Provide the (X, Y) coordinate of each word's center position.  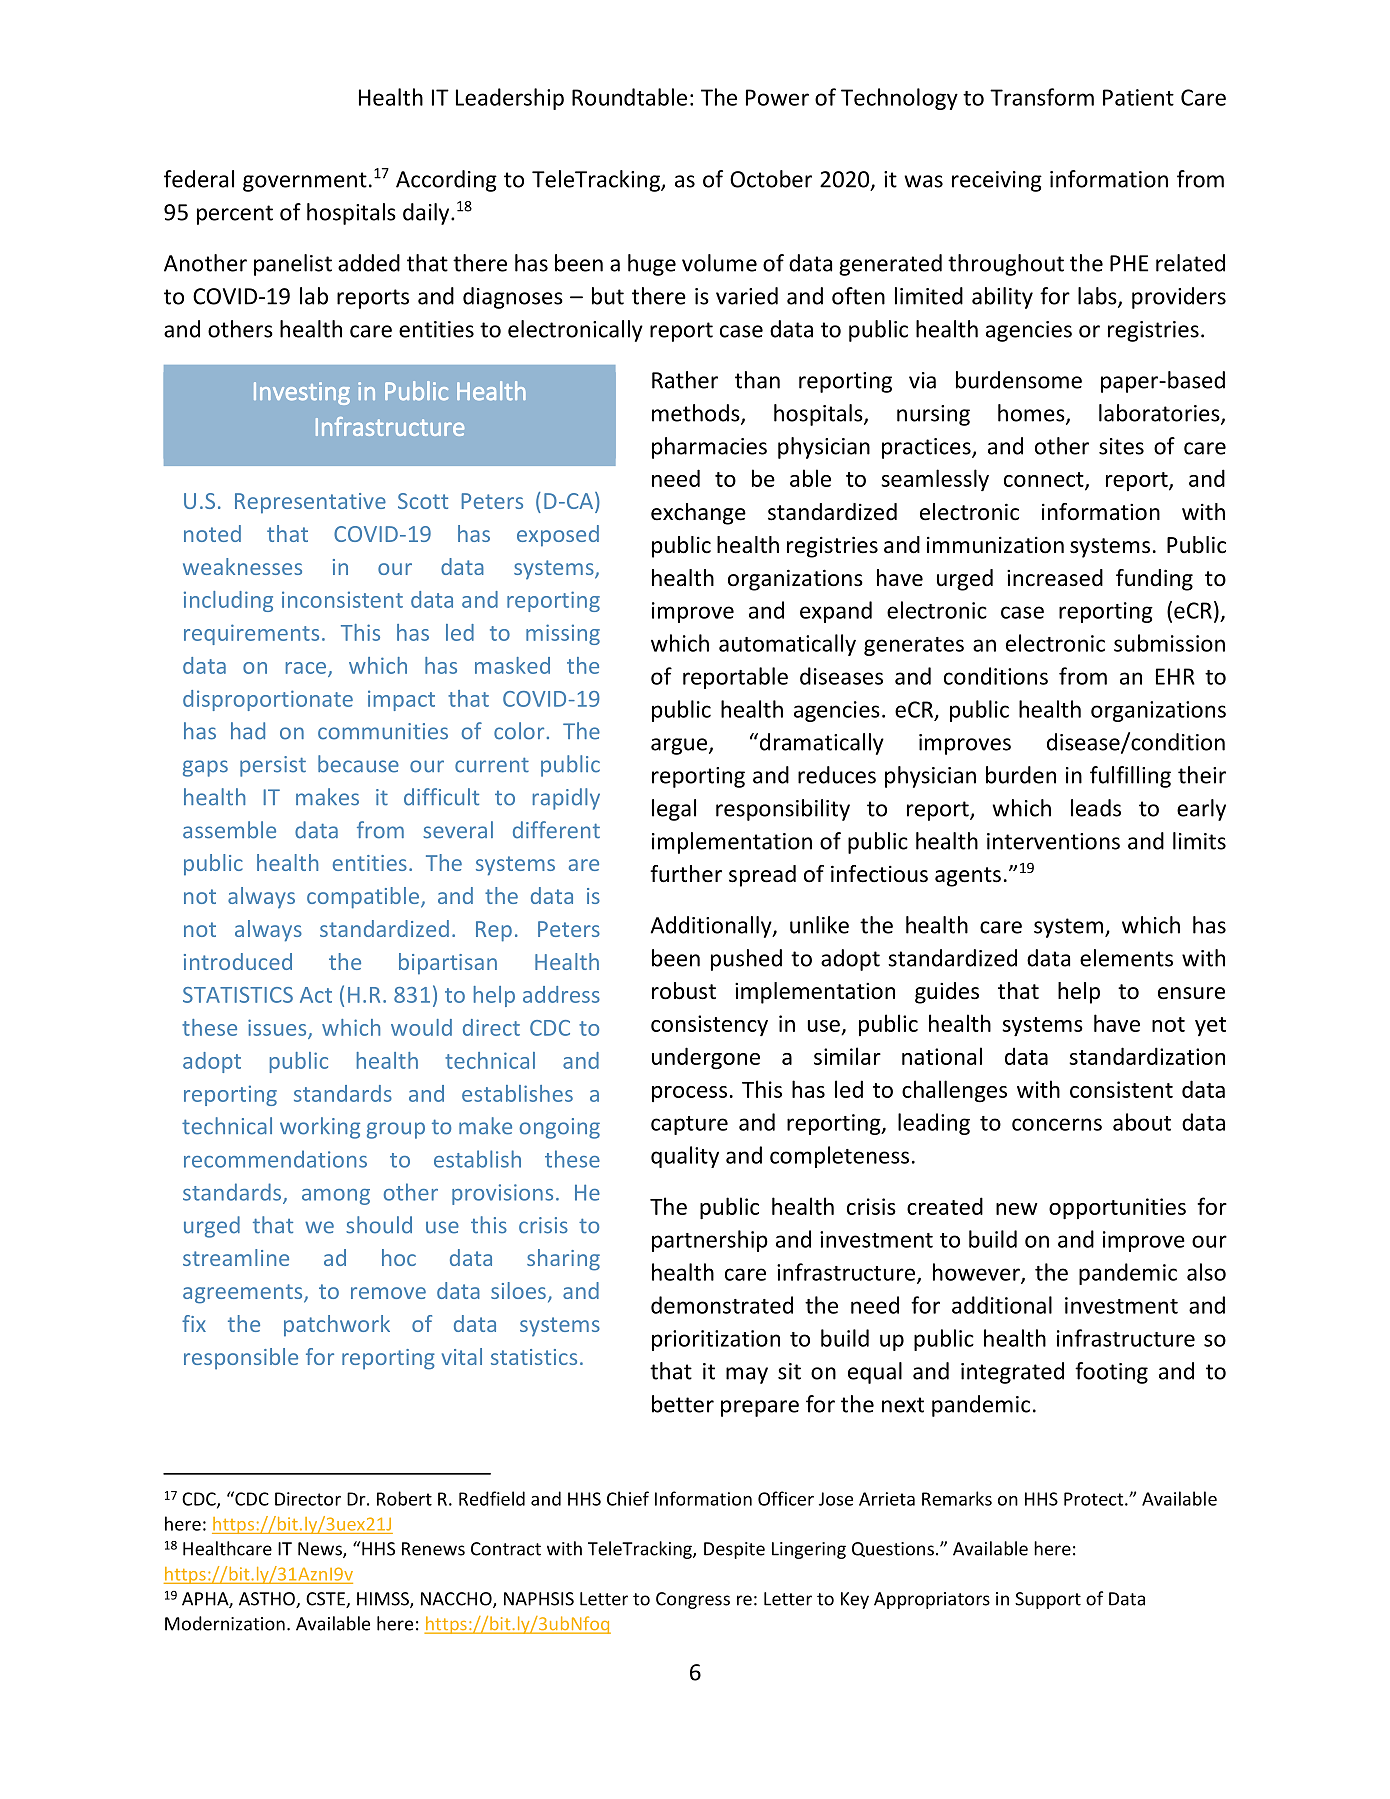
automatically (787, 645)
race (307, 669)
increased (1055, 578)
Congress (693, 1600)
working (320, 1128)
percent (235, 215)
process (689, 1094)
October (771, 179)
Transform (1042, 97)
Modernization (225, 1623)
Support (1048, 1600)
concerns (1057, 1124)
